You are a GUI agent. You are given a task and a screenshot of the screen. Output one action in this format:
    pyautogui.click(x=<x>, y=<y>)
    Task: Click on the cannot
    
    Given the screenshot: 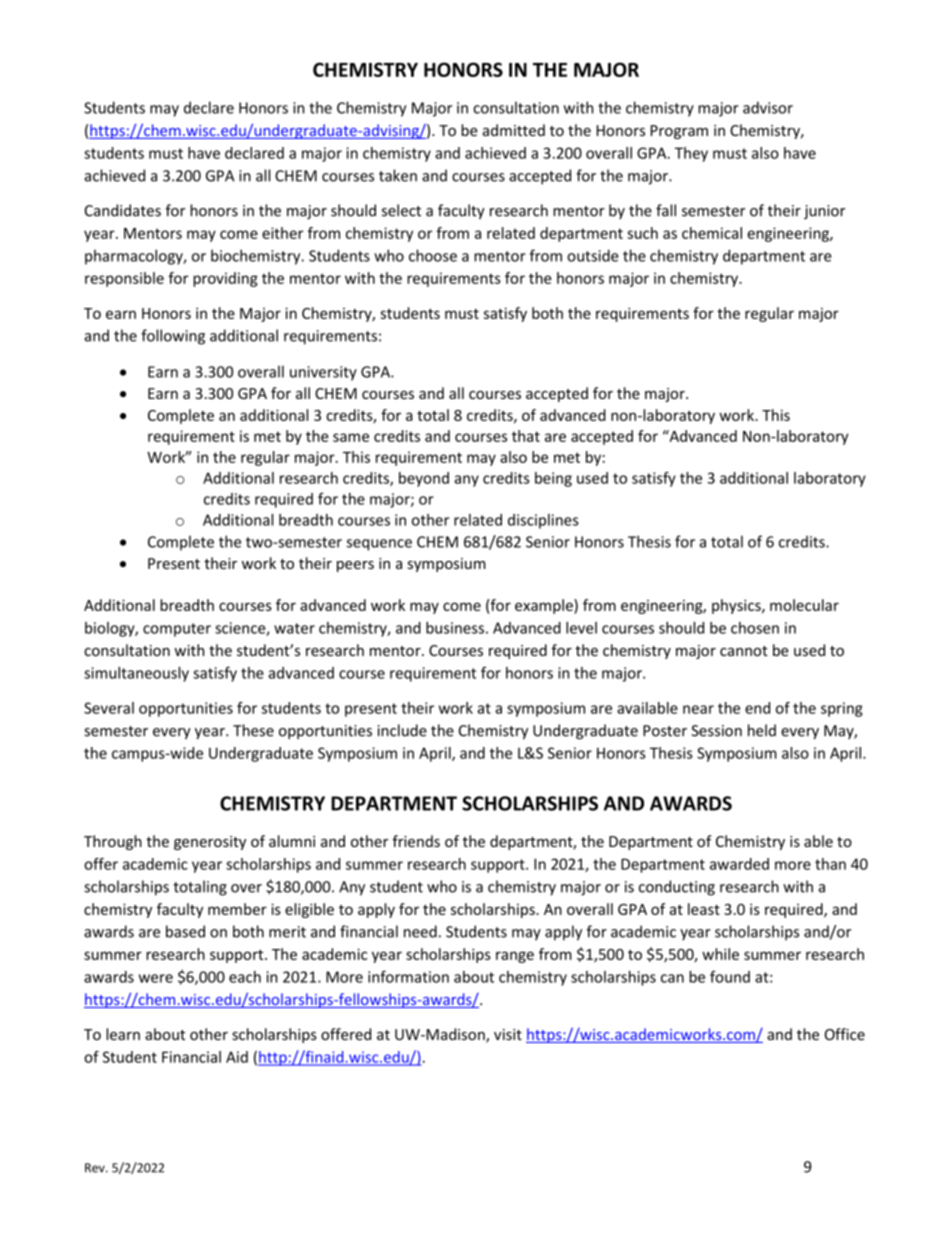 What is the action you would take?
    pyautogui.click(x=744, y=651)
